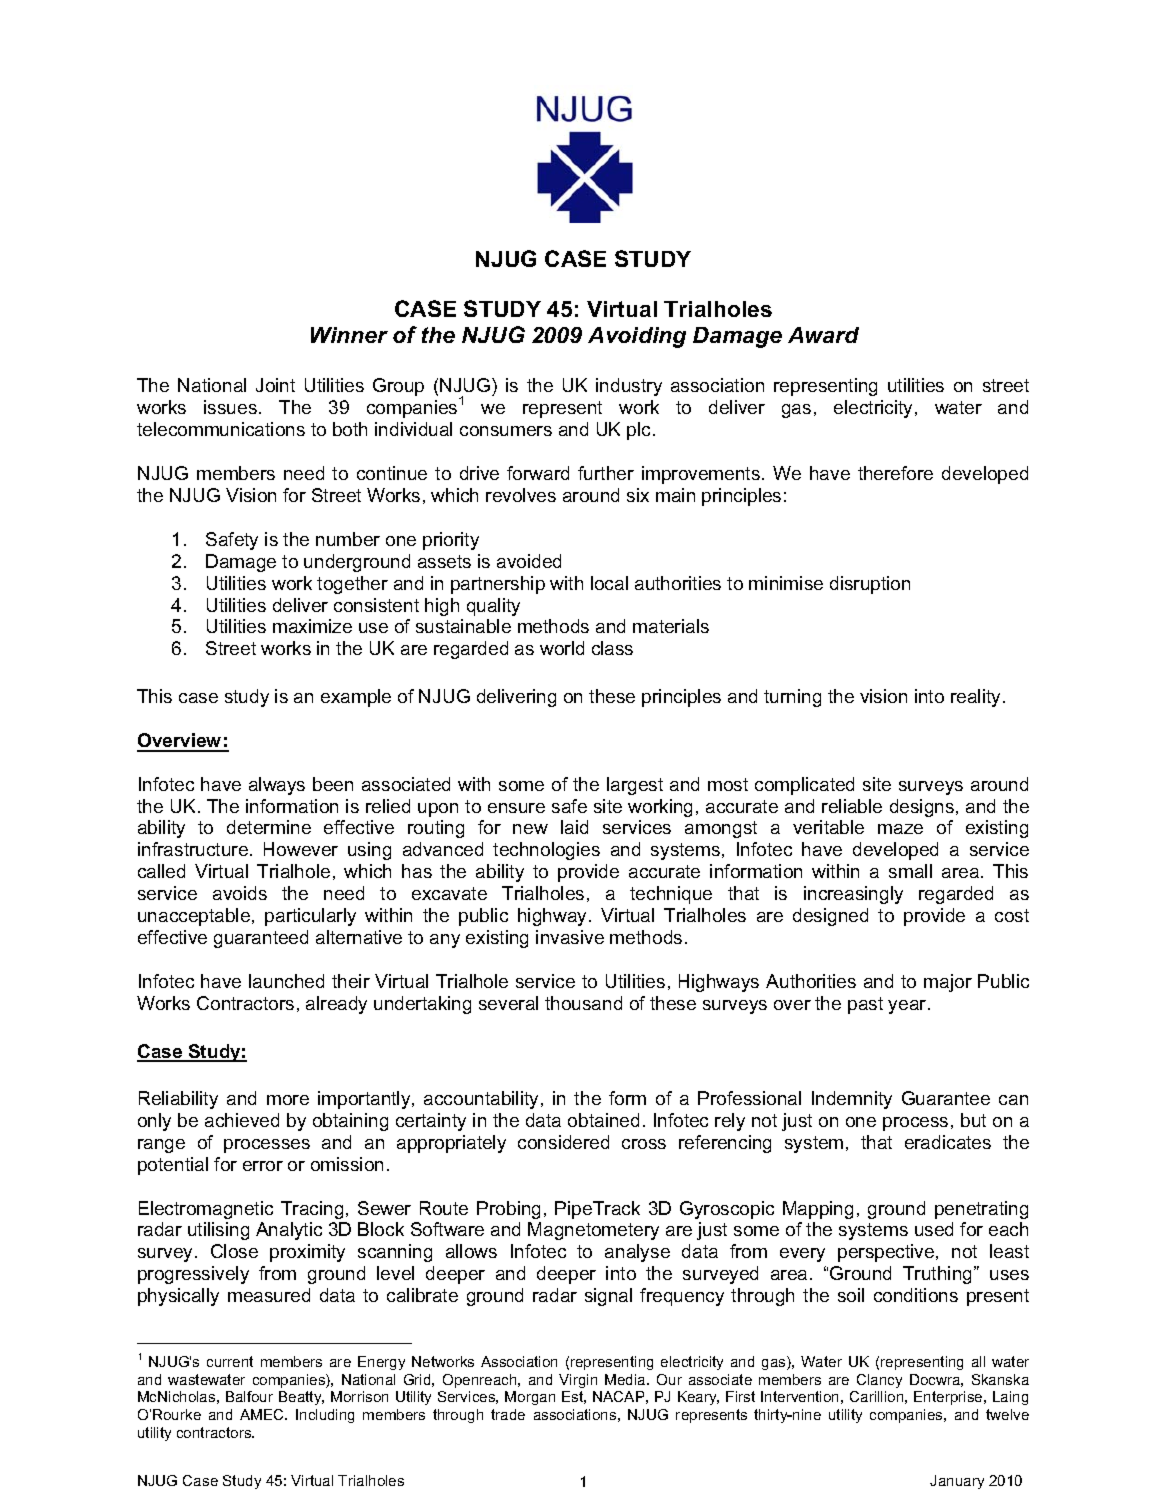  What do you see at coordinates (583, 1003) in the document?
I see `thousand` at bounding box center [583, 1003].
